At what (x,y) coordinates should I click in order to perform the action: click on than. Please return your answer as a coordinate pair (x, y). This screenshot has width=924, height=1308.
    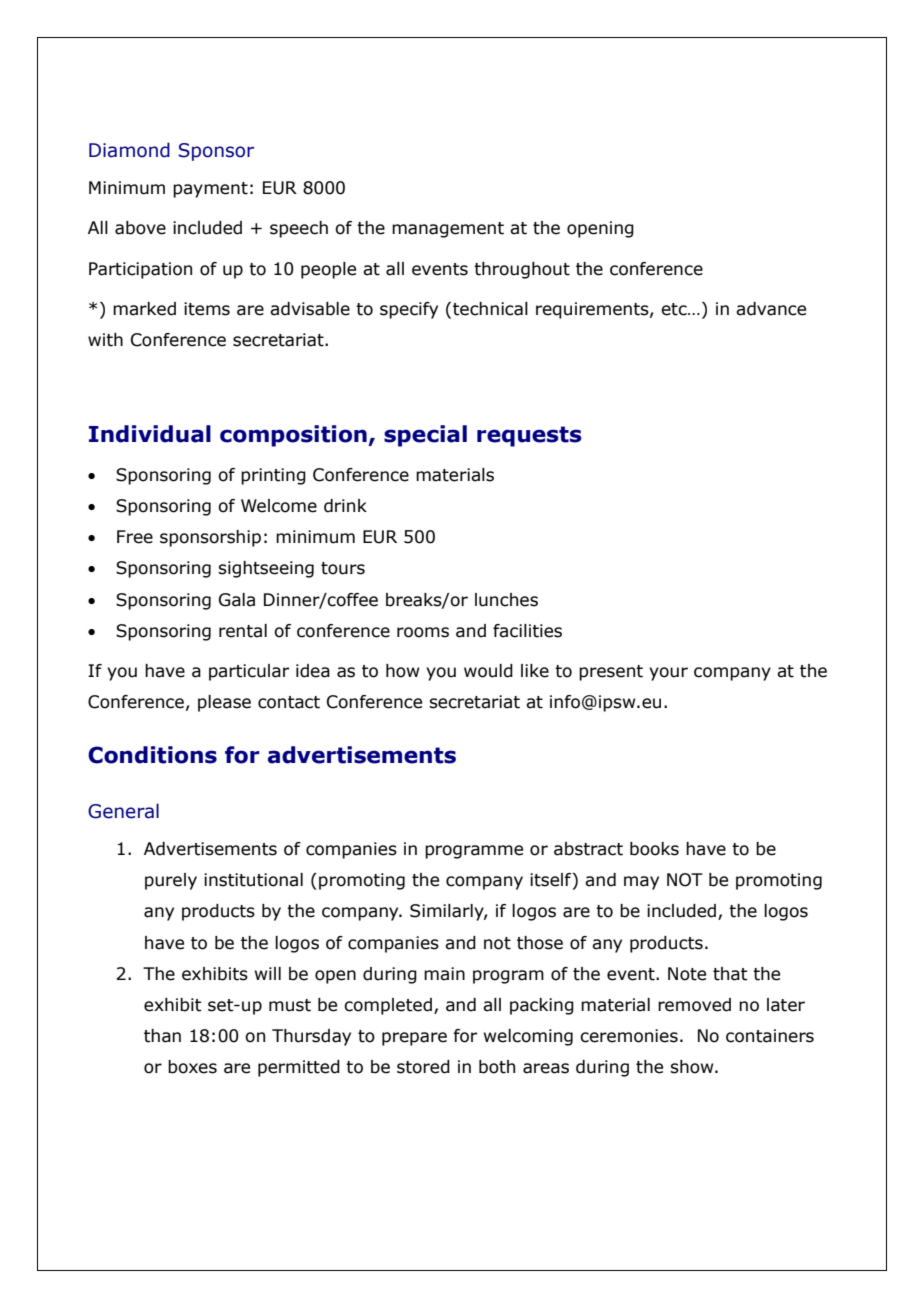
    Looking at the image, I should click on (162, 1036).
